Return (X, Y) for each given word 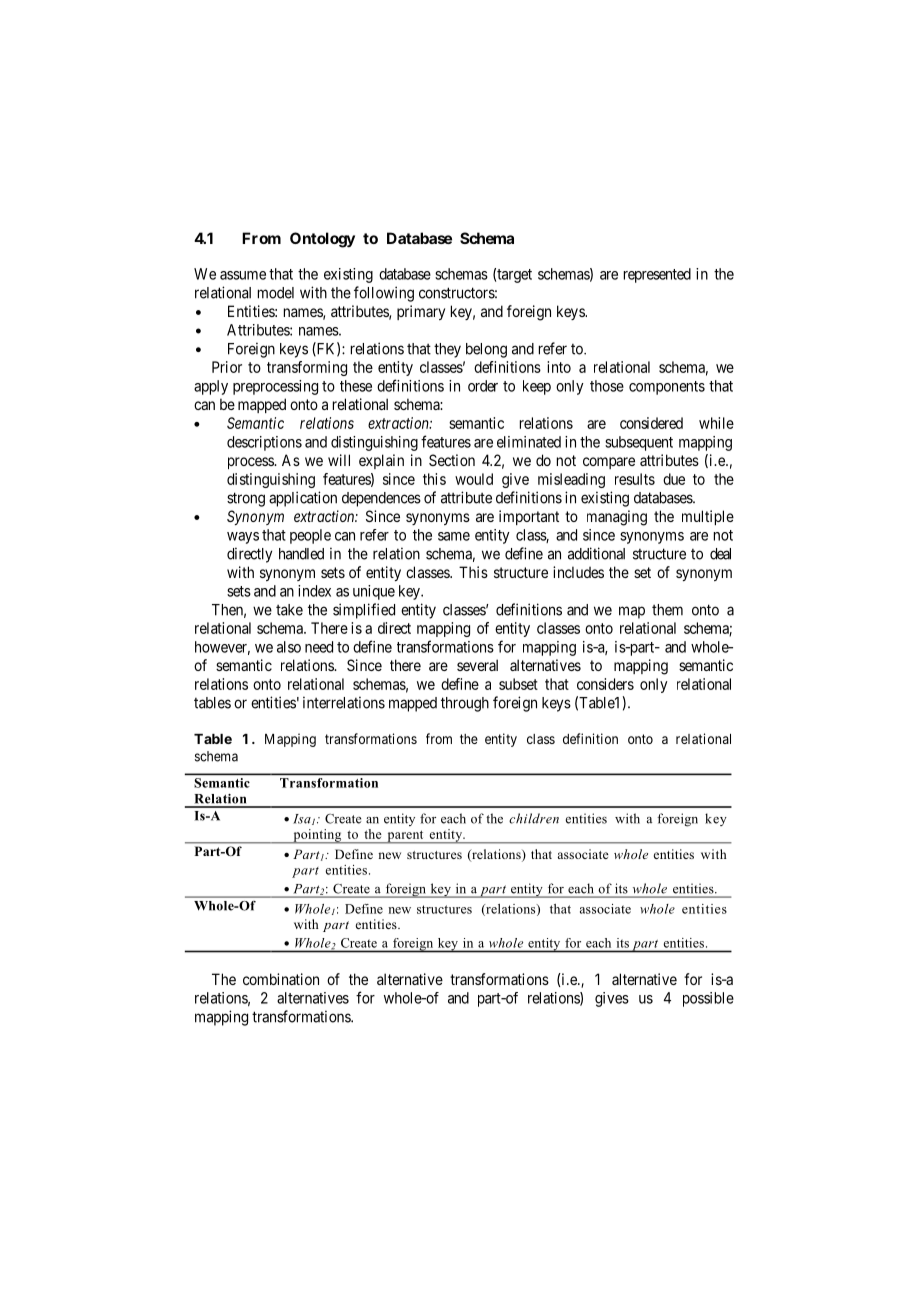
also (289, 647)
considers (605, 684)
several (477, 665)
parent (405, 837)
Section (452, 460)
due (674, 479)
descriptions (264, 443)
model (276, 293)
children (534, 818)
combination (281, 979)
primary (421, 312)
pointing (317, 836)
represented (657, 275)
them (667, 610)
